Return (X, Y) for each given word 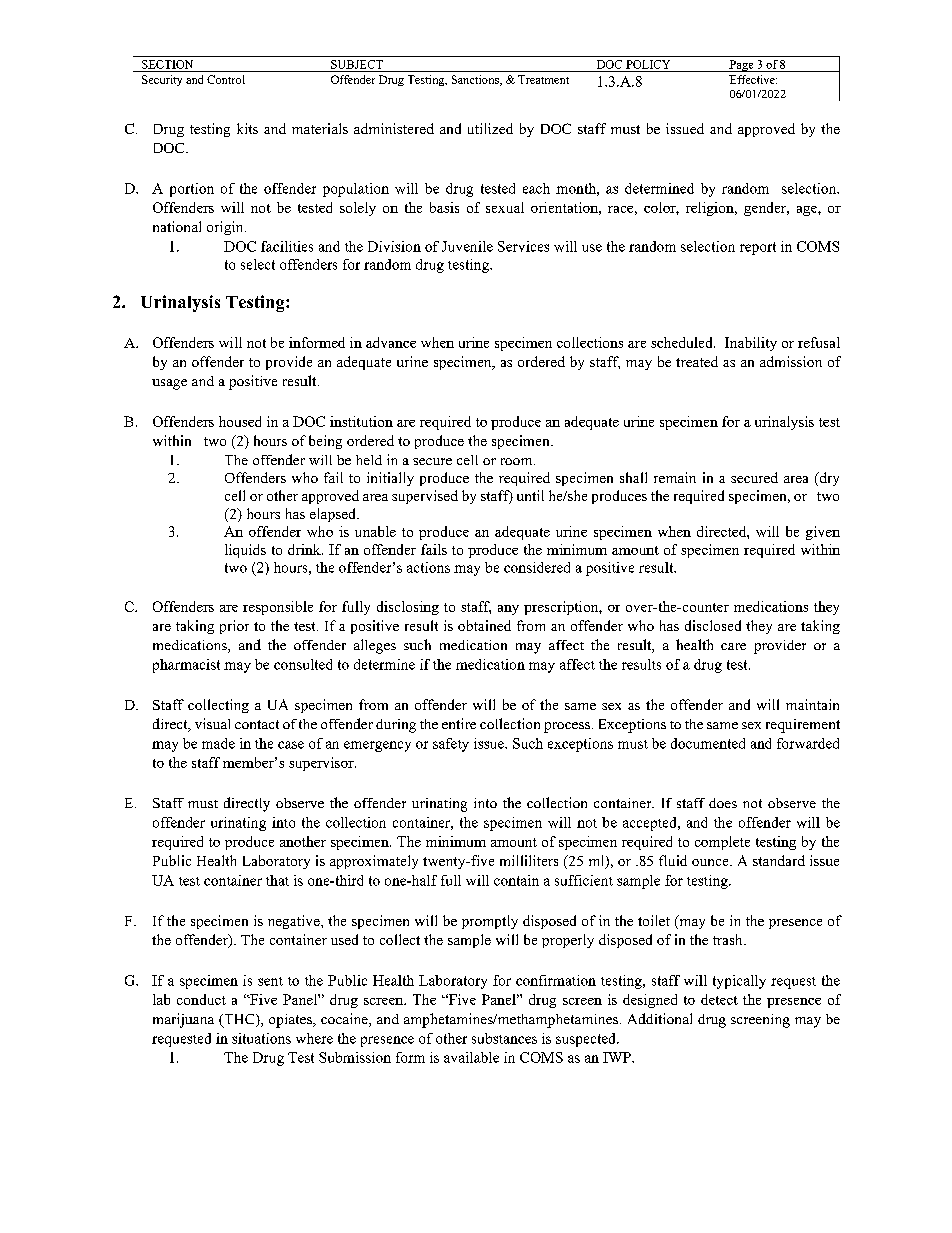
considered (537, 567)
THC (239, 1020)
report (758, 248)
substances (504, 1038)
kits (247, 128)
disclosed (713, 625)
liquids (245, 551)
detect (719, 999)
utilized (490, 128)
